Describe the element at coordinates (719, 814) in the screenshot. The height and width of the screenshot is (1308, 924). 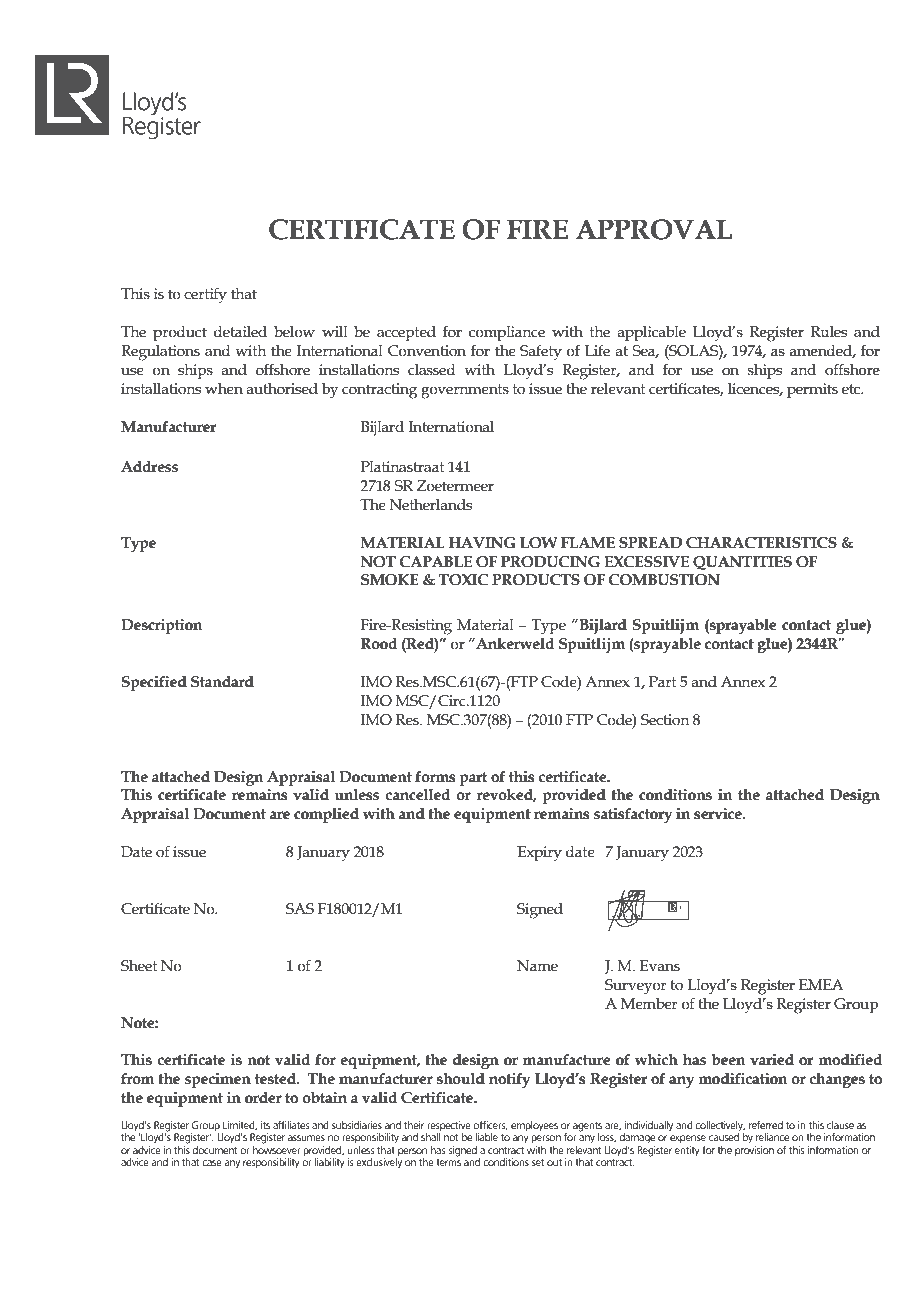
I see `service` at that location.
